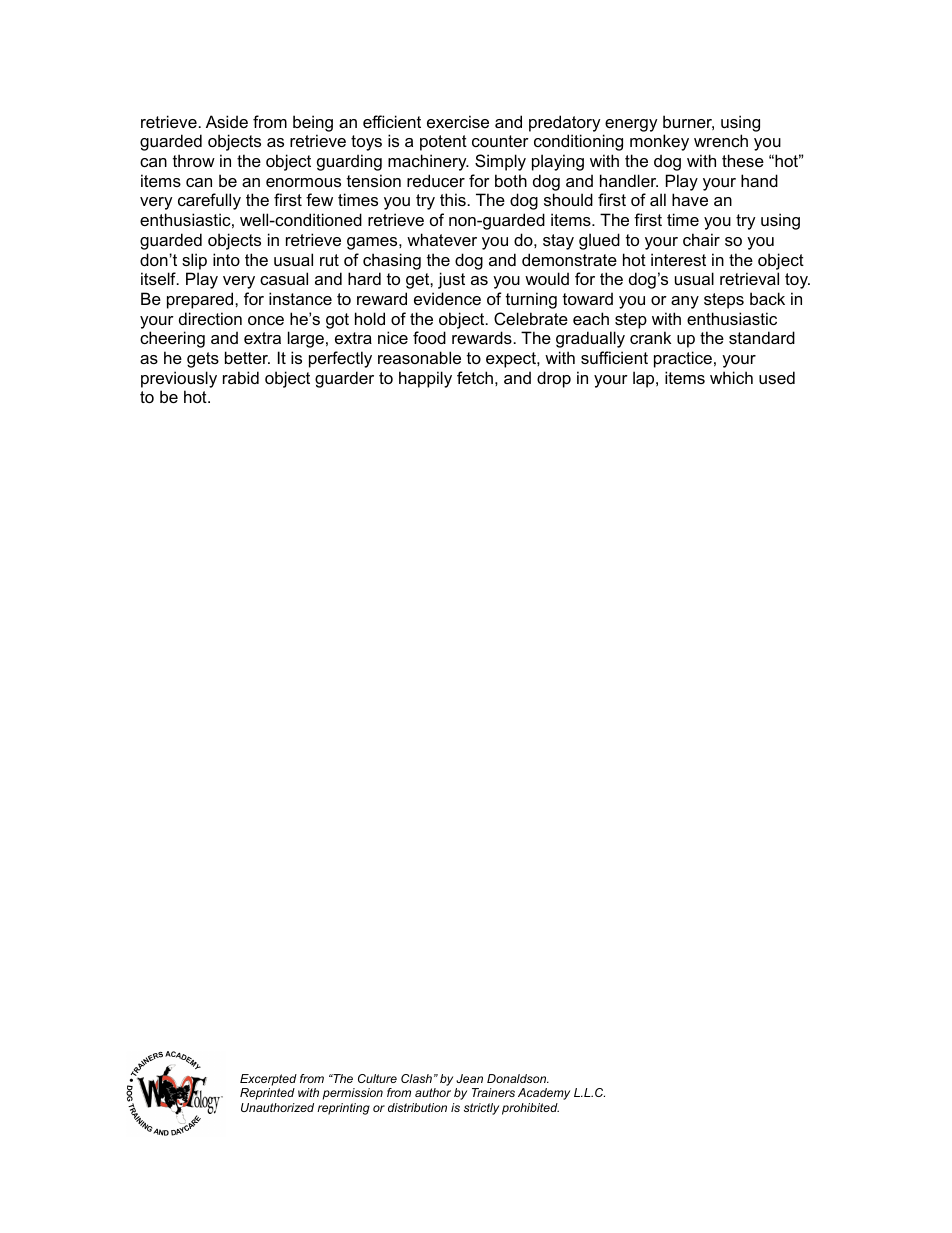  Describe the element at coordinates (241, 377) in the screenshot. I see `rabid` at that location.
